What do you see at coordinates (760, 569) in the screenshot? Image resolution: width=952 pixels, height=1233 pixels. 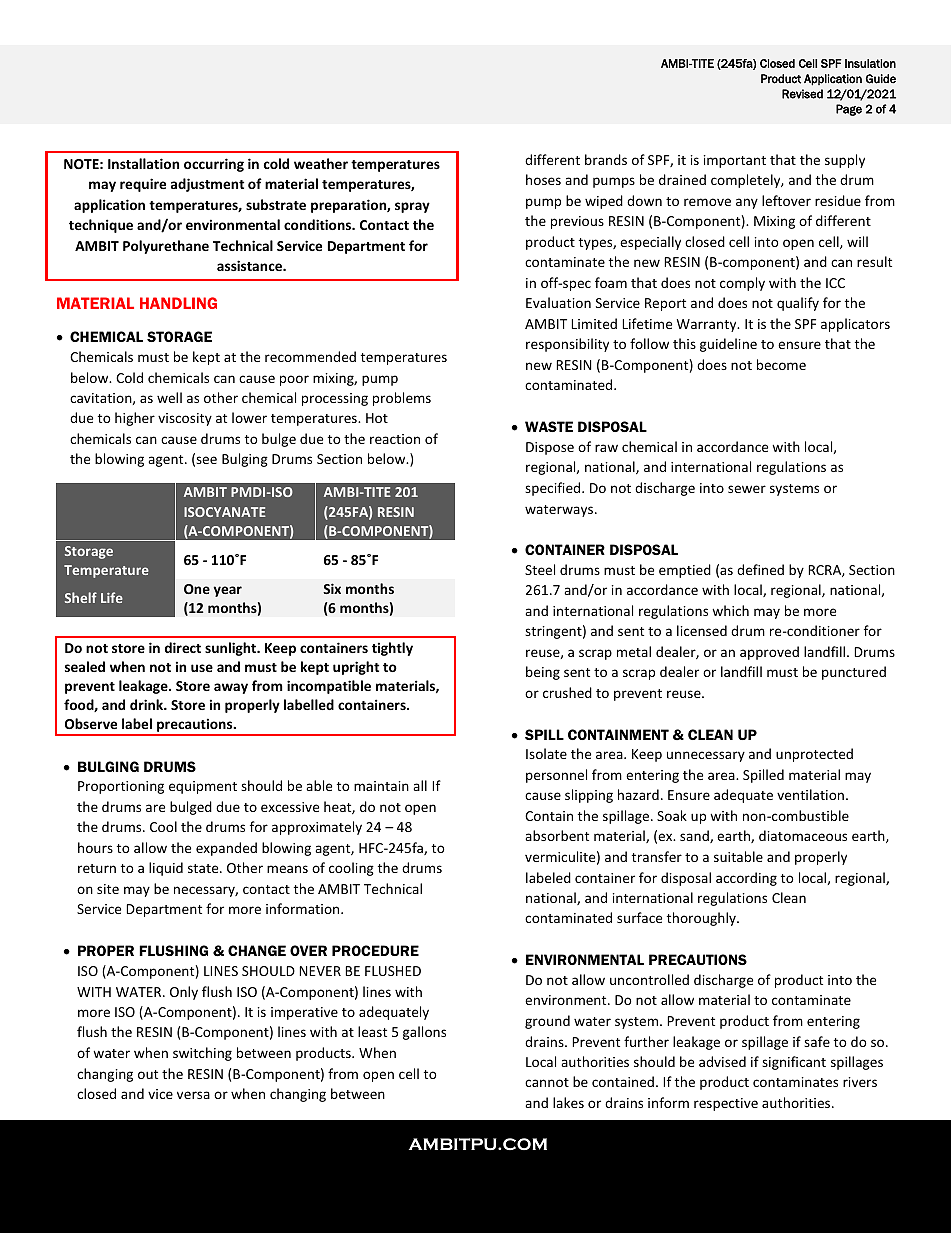 I see `defined` at bounding box center [760, 569].
